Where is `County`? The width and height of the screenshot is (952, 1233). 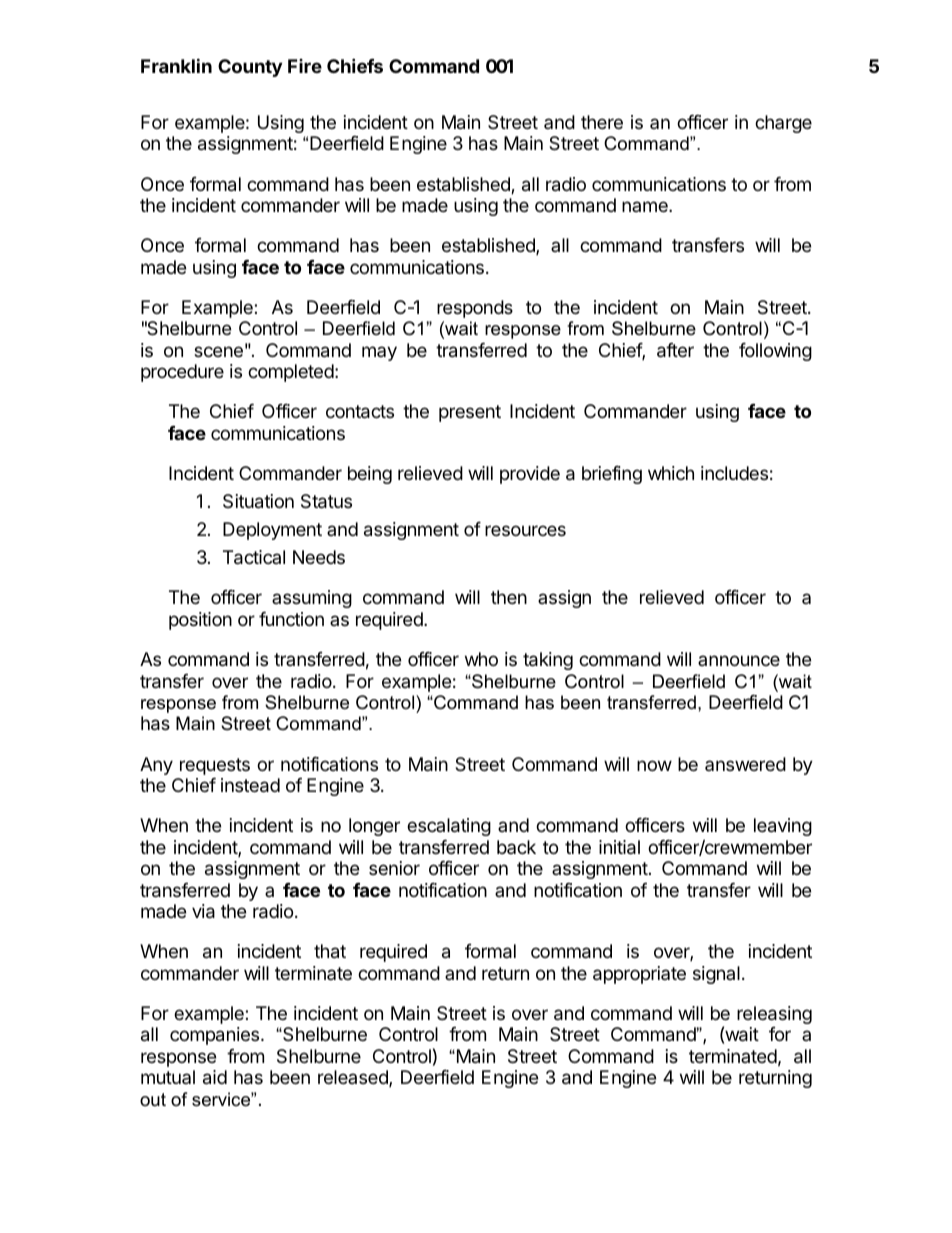 County is located at coordinates (250, 68).
